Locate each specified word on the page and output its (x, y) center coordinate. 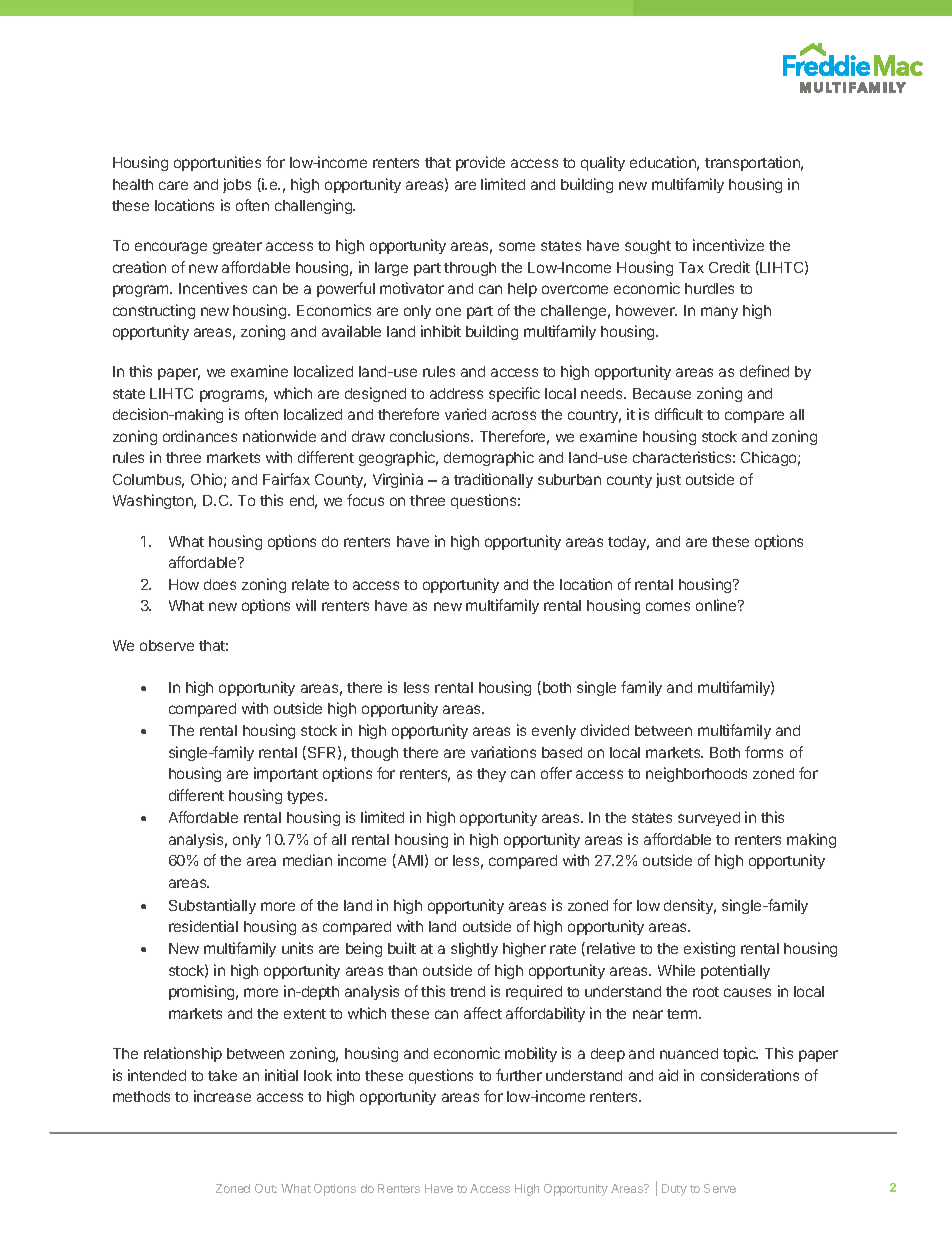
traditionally (493, 480)
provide (480, 163)
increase (222, 1096)
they (491, 775)
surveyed (709, 819)
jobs (237, 185)
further (519, 1075)
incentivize (728, 245)
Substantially (212, 906)
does (220, 584)
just (668, 480)
